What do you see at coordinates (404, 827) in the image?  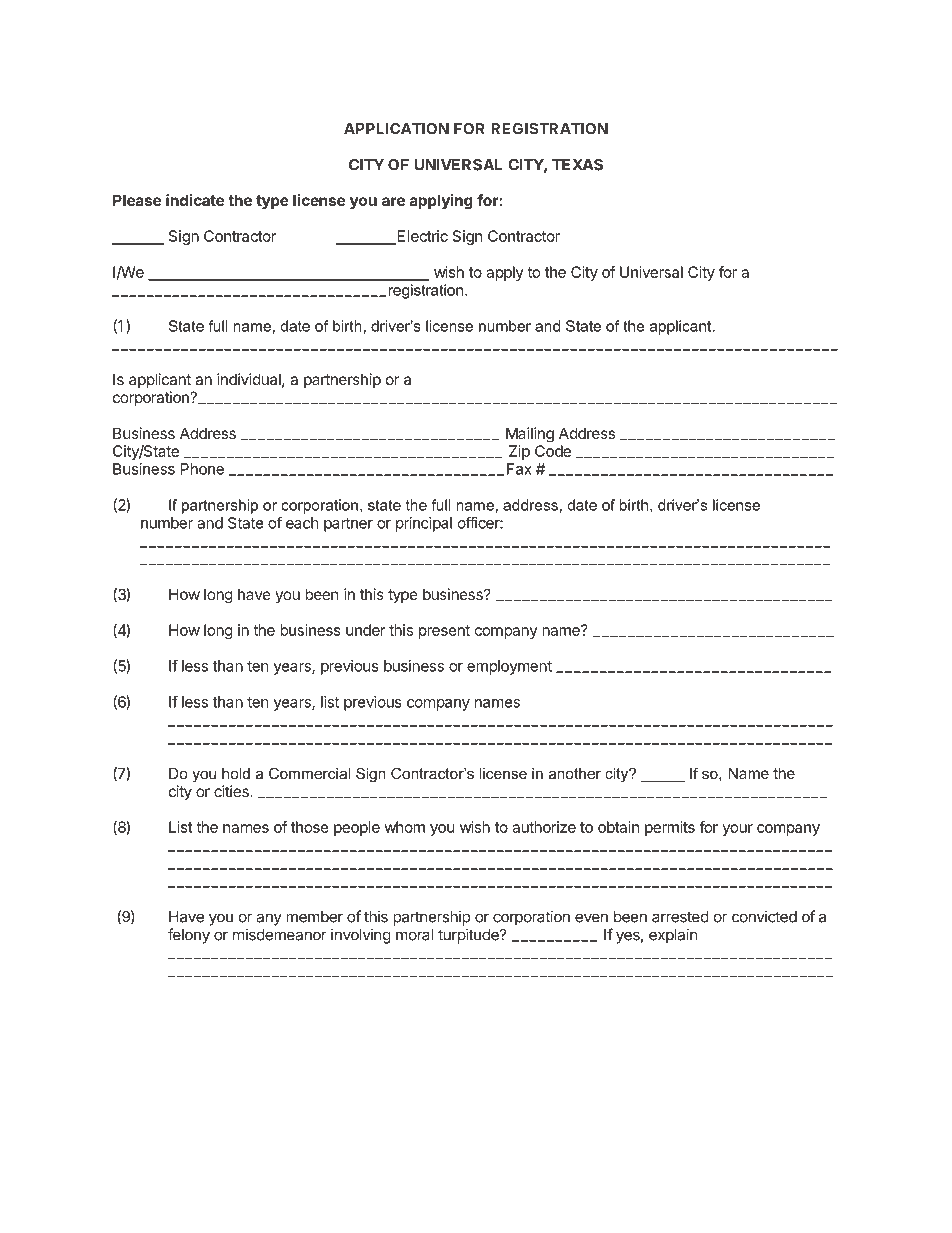 I see `whom` at bounding box center [404, 827].
